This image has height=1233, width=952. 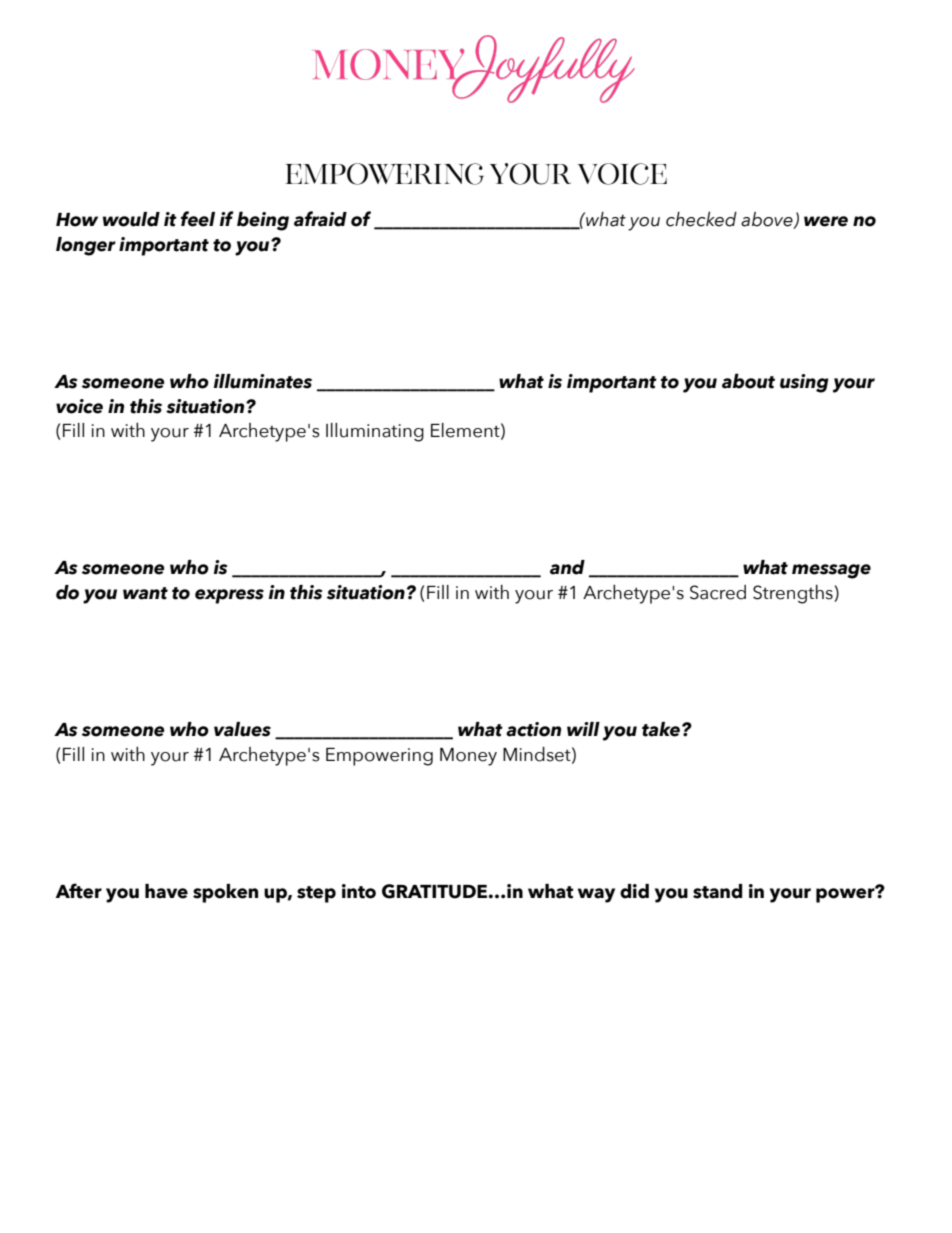 I want to click on afraid, so click(x=320, y=219).
